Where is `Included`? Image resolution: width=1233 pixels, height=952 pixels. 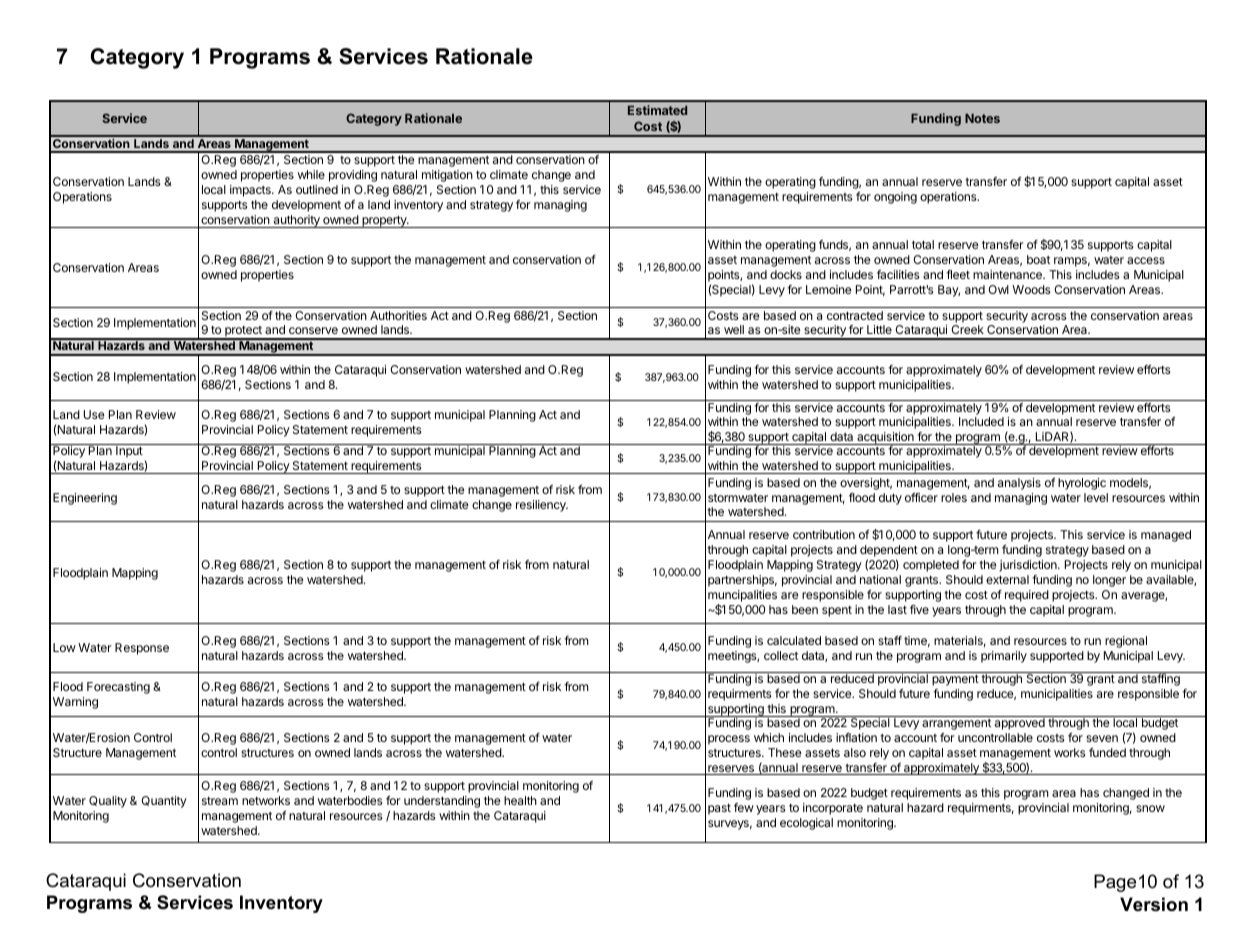 Included is located at coordinates (981, 421).
